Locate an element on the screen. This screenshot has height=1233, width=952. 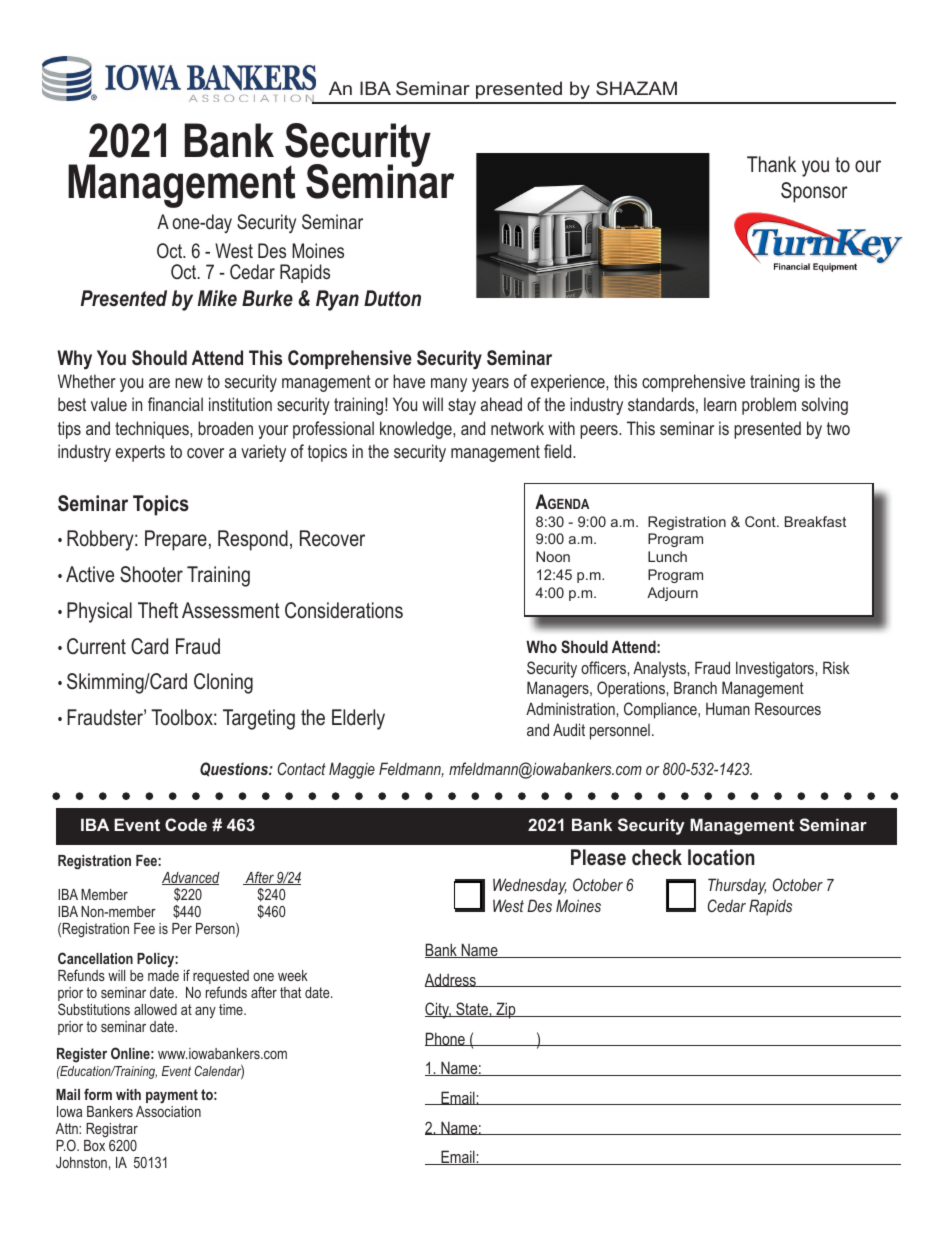
SHAZAM is located at coordinates (636, 88).
